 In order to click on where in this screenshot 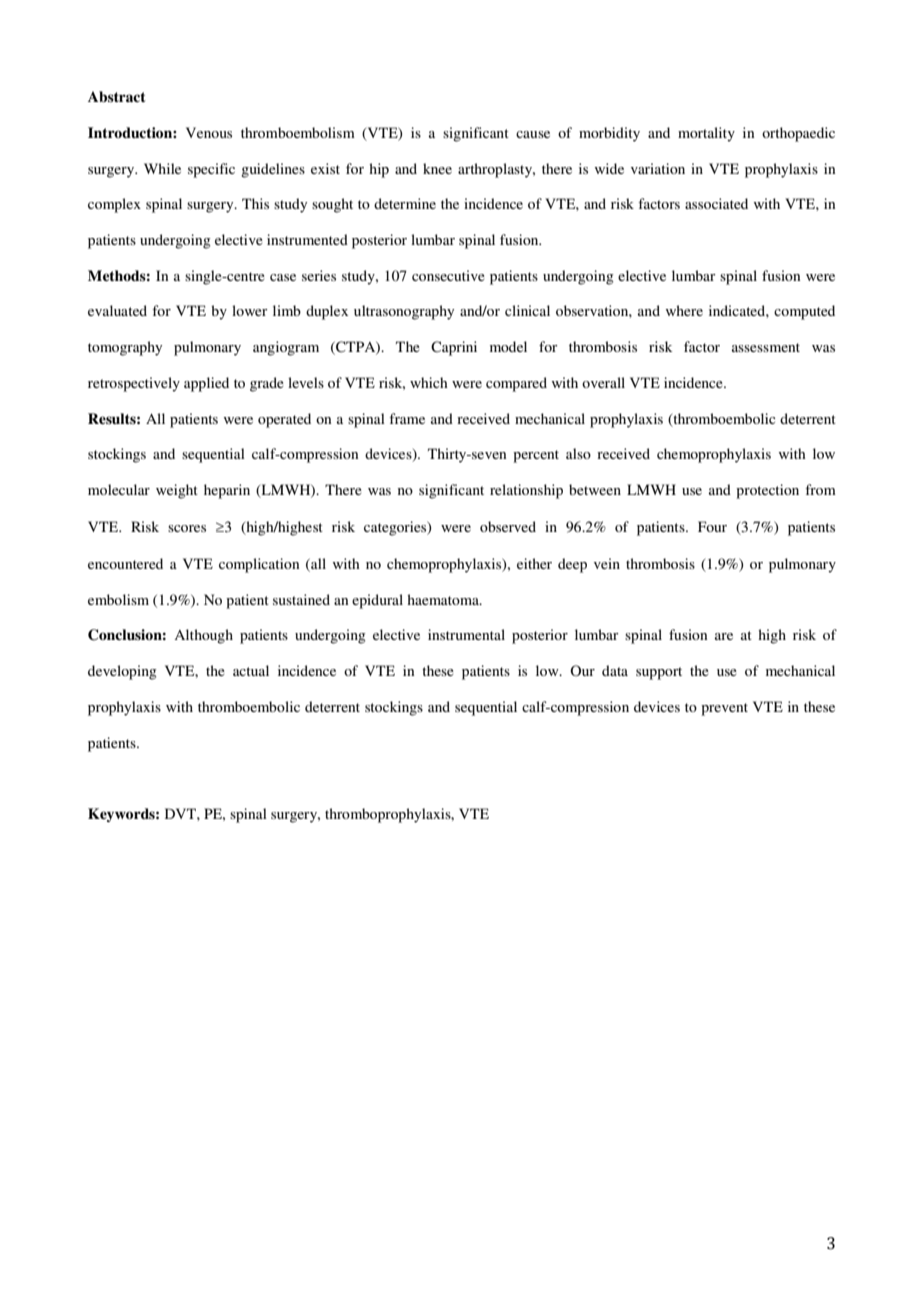, I will do `click(684, 310)`.
